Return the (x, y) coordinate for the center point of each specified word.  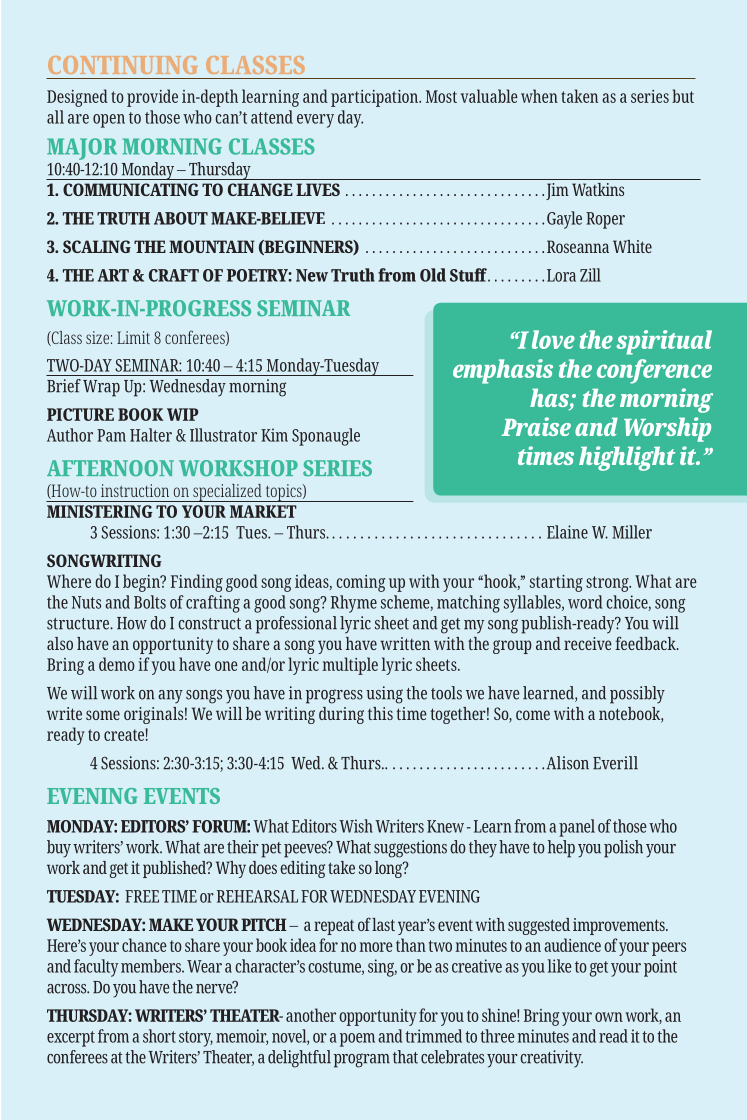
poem (357, 1040)
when (539, 96)
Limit (133, 337)
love (553, 339)
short (159, 1036)
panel (577, 828)
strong (608, 584)
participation (375, 98)
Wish (356, 826)
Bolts (150, 602)
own (609, 1017)
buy (59, 849)
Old (433, 275)
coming (360, 583)
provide (152, 98)
